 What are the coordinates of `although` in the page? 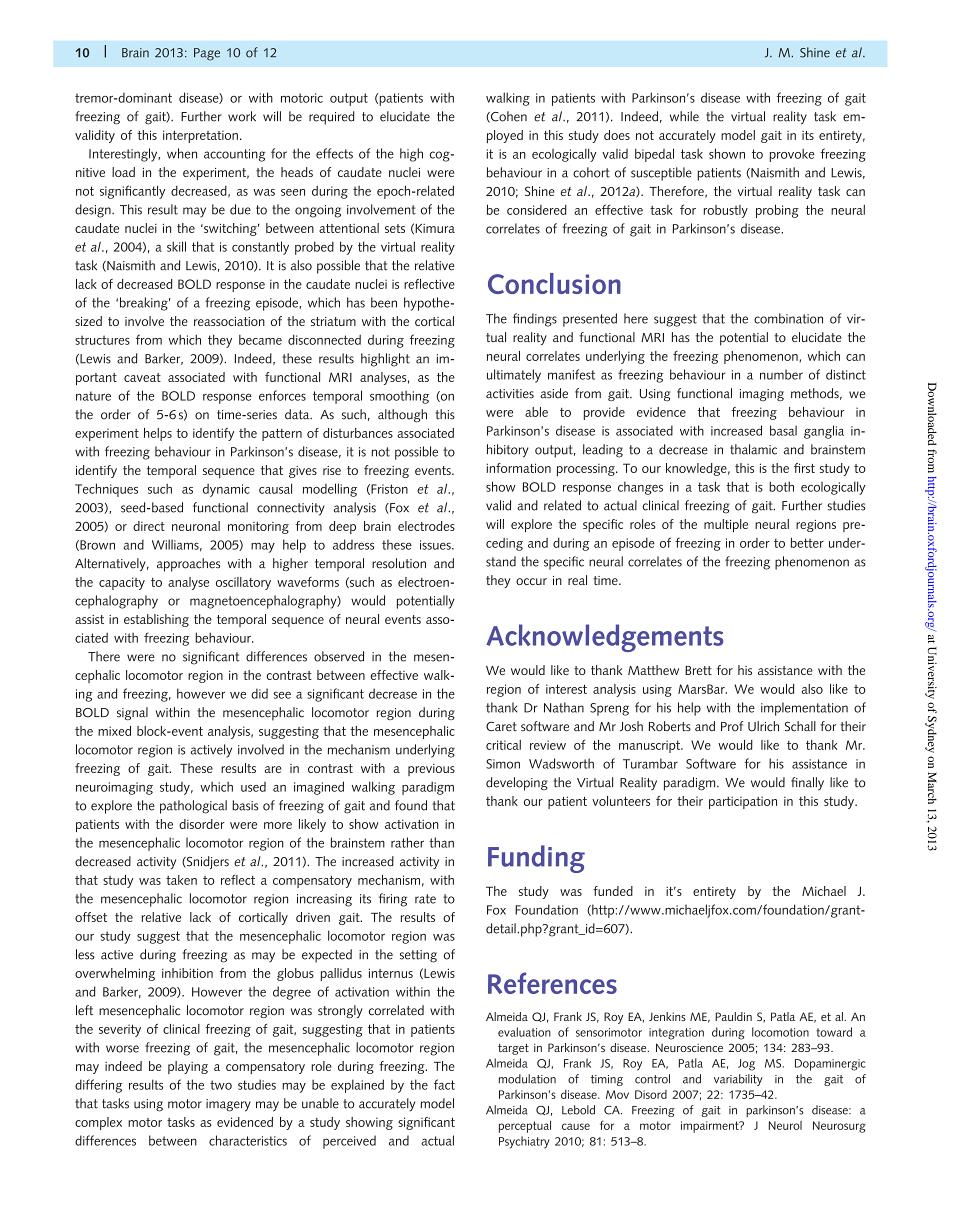 It's located at (402, 415).
